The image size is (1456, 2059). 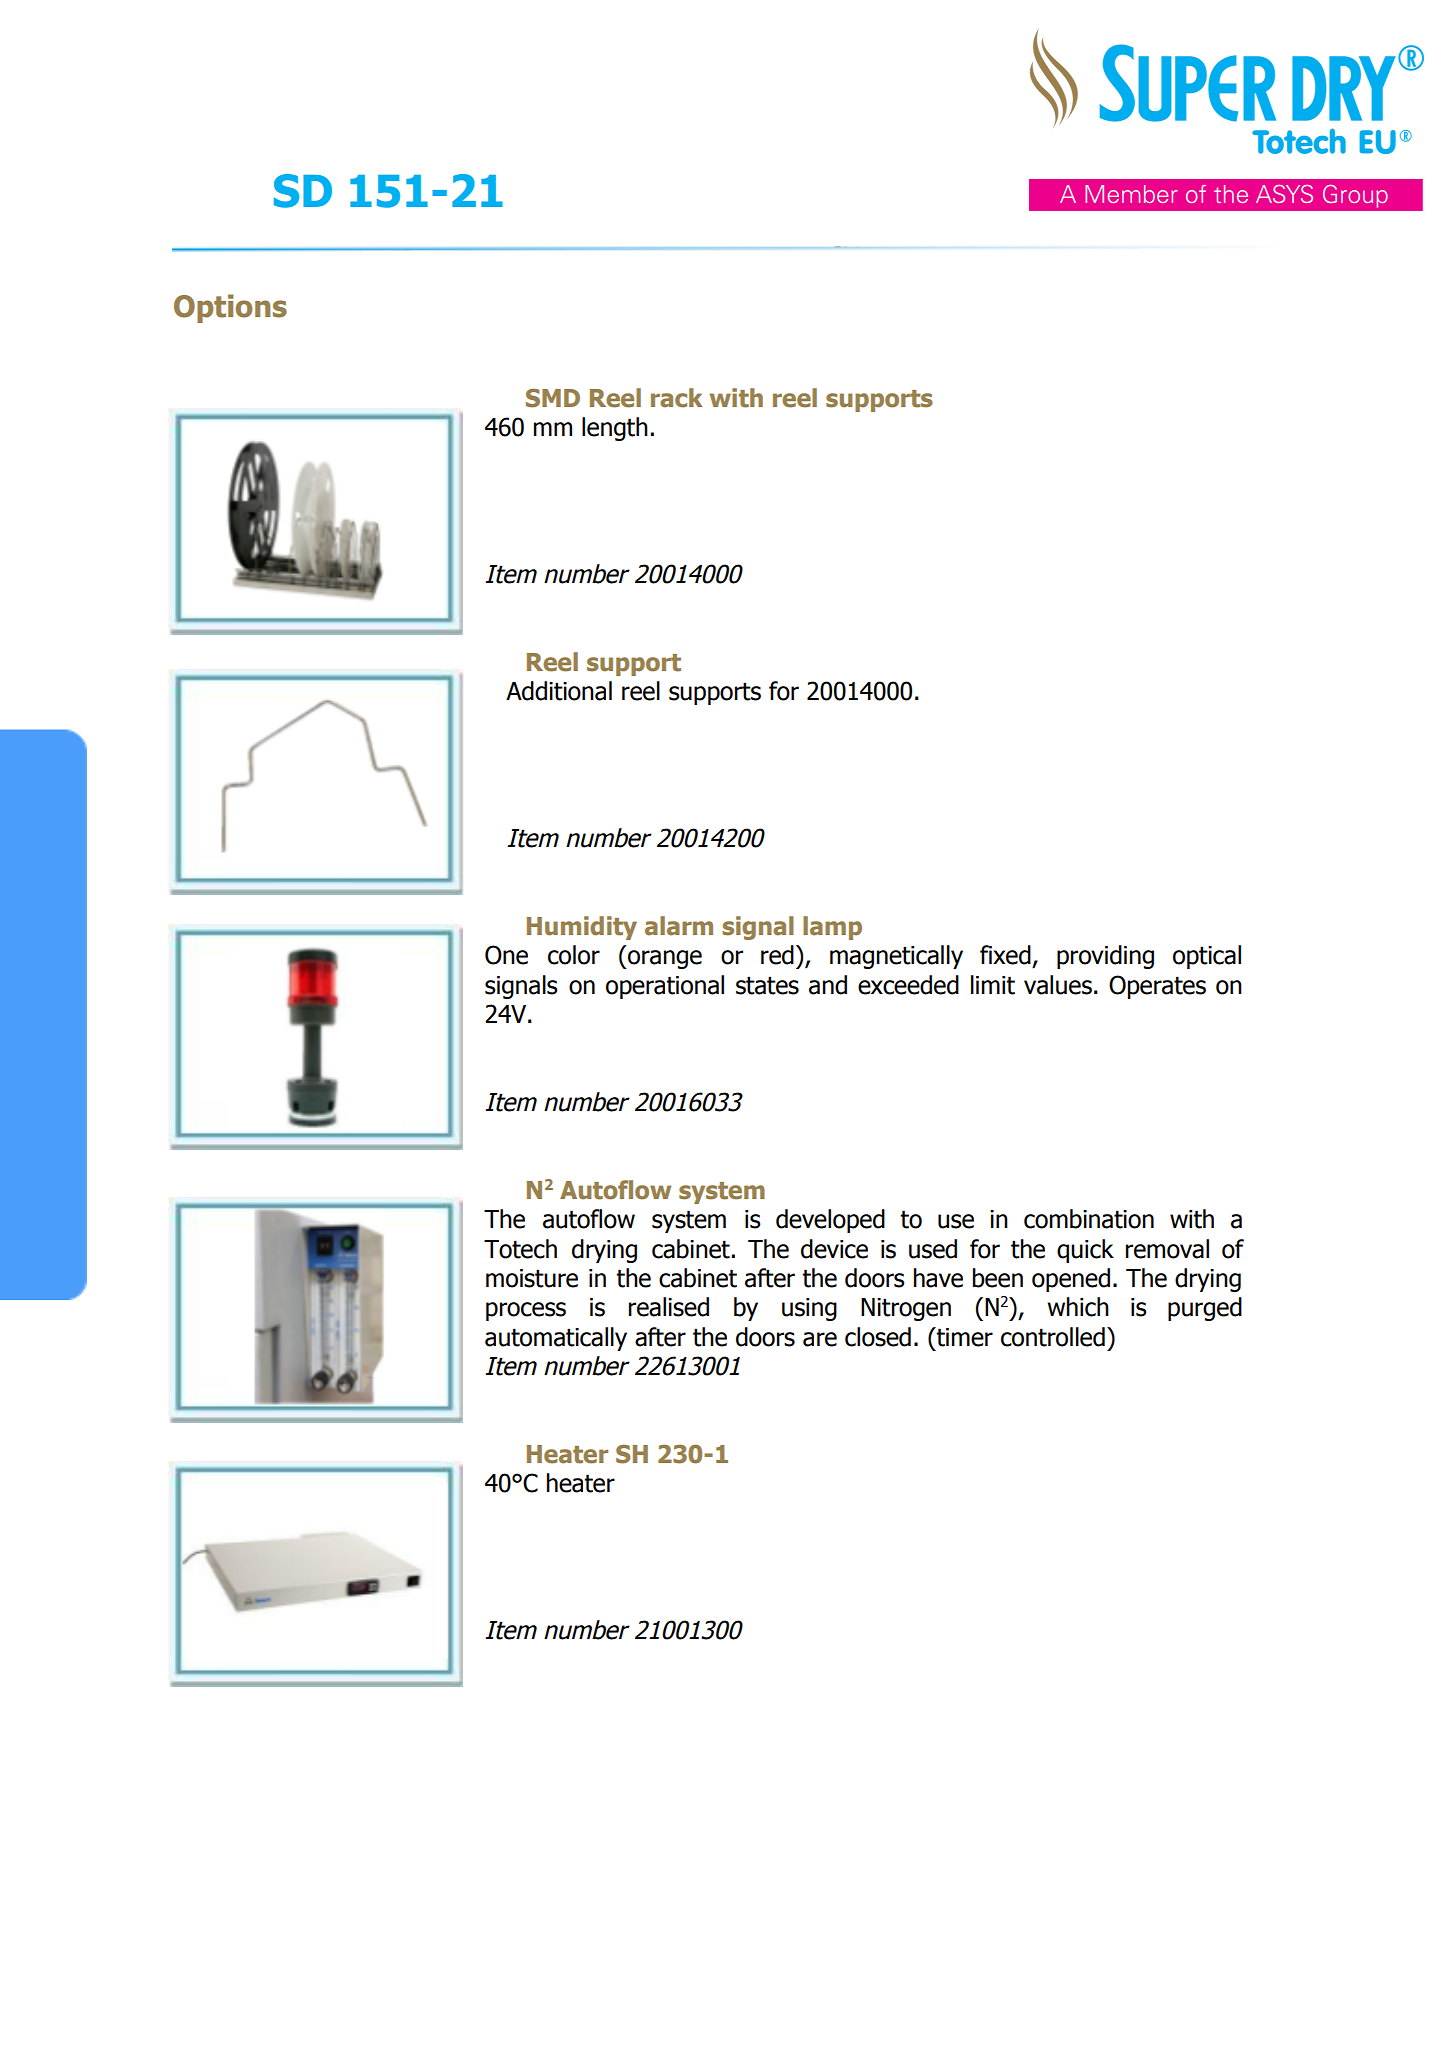 What do you see at coordinates (677, 398) in the screenshot?
I see `rack` at bounding box center [677, 398].
